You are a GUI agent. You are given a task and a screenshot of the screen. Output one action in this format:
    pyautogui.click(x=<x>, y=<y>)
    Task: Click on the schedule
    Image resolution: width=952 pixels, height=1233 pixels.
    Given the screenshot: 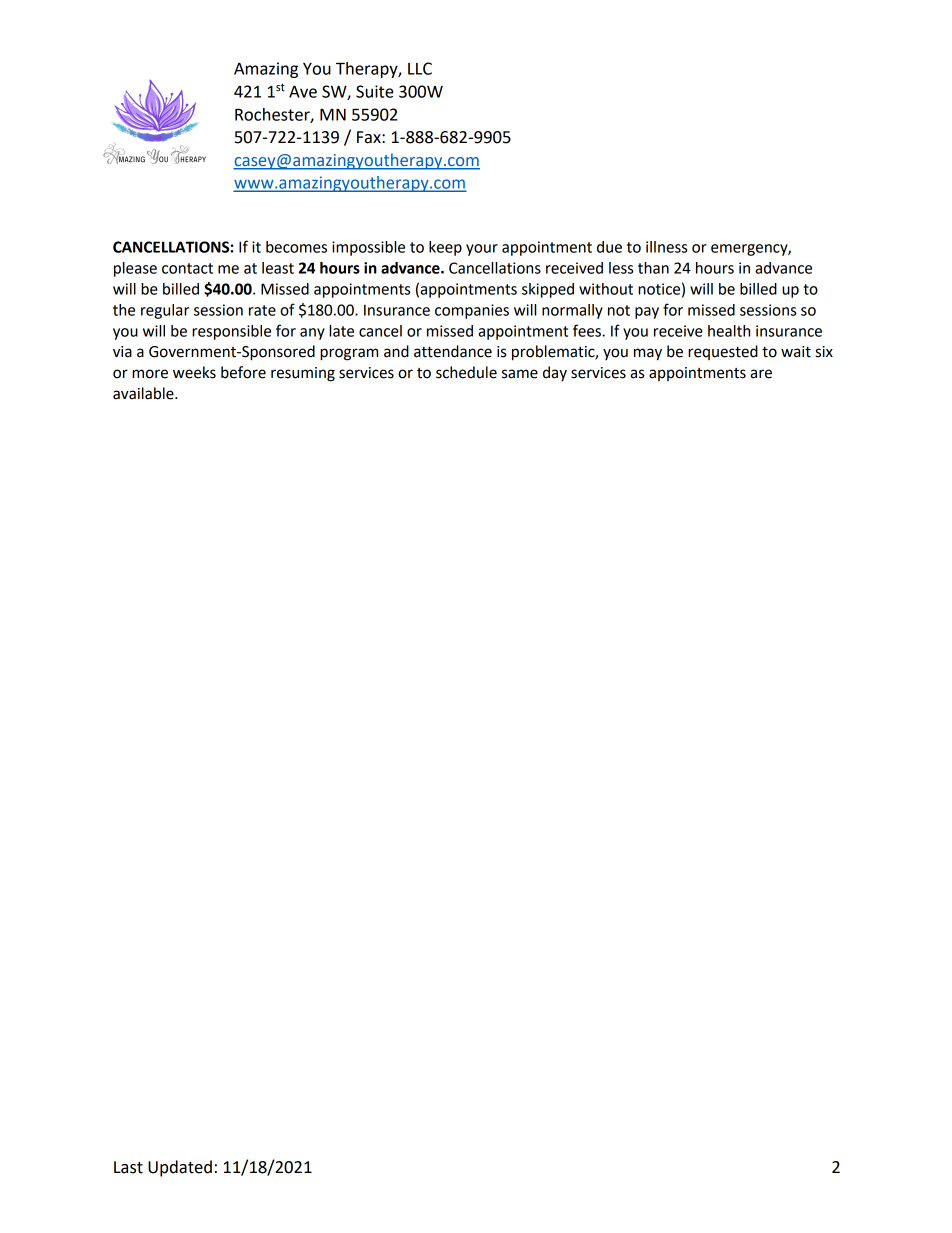 What is the action you would take?
    pyautogui.click(x=466, y=372)
